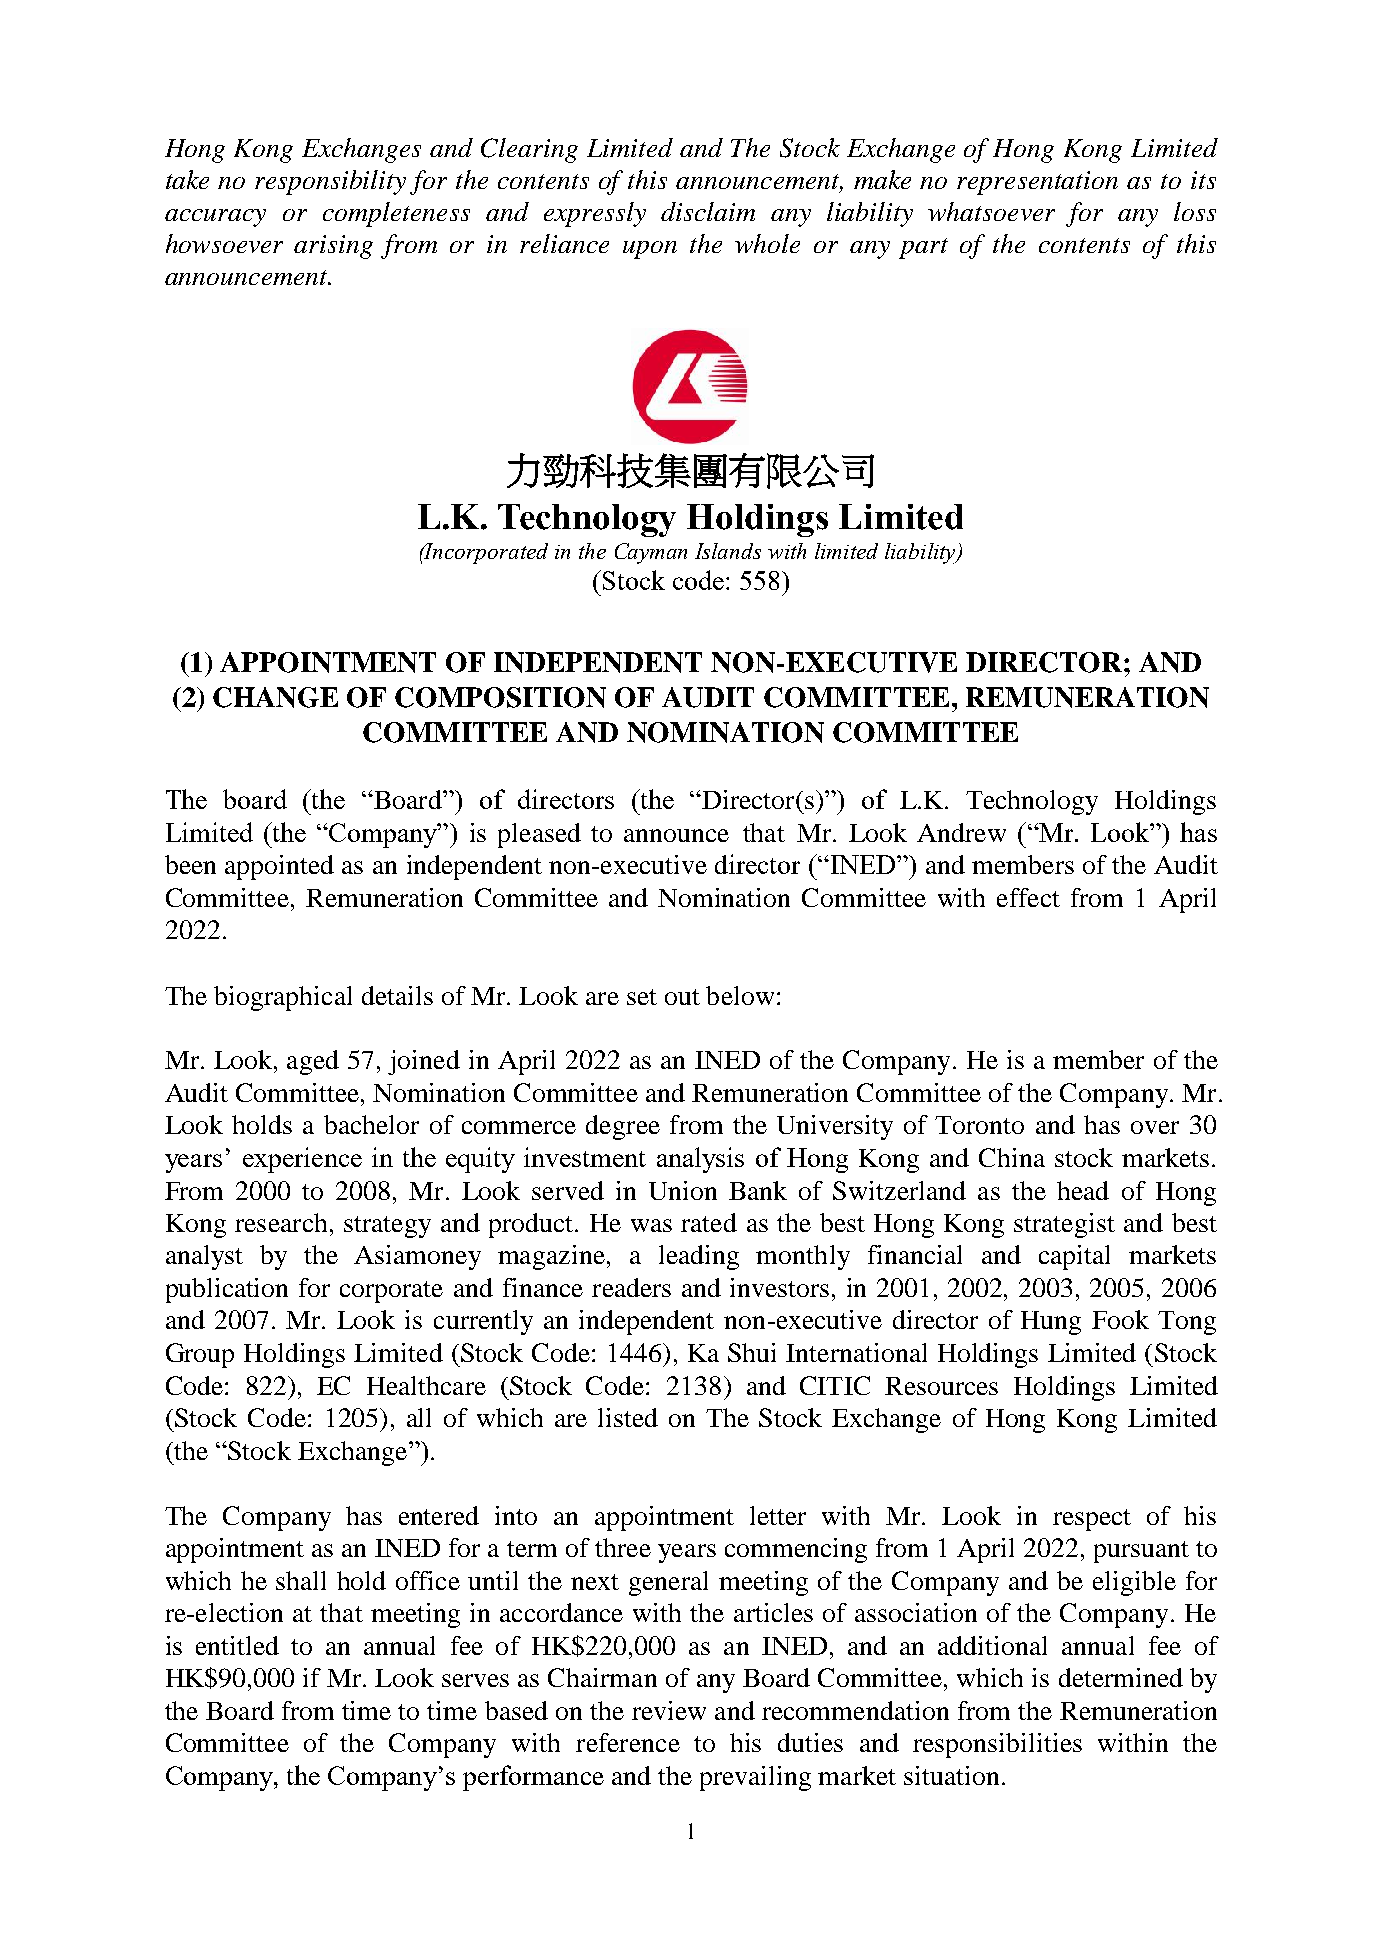 The width and height of the screenshot is (1382, 1955). Describe the element at coordinates (728, 551) in the screenshot. I see `Islands` at that location.
